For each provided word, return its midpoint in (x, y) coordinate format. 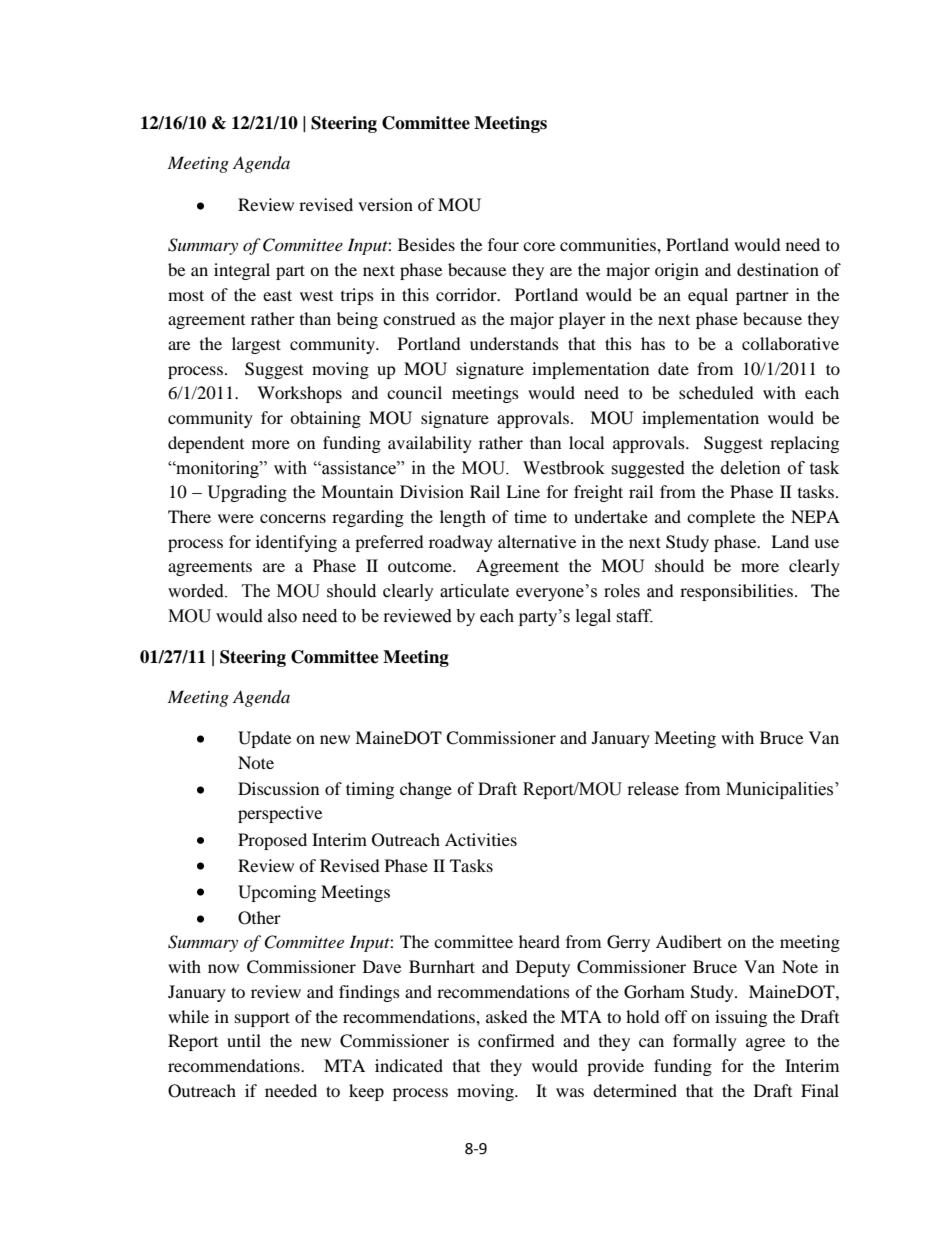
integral (242, 271)
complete (721, 518)
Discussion (278, 788)
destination (778, 269)
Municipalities (781, 790)
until (244, 1040)
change (426, 790)
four (503, 244)
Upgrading (247, 493)
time (530, 516)
